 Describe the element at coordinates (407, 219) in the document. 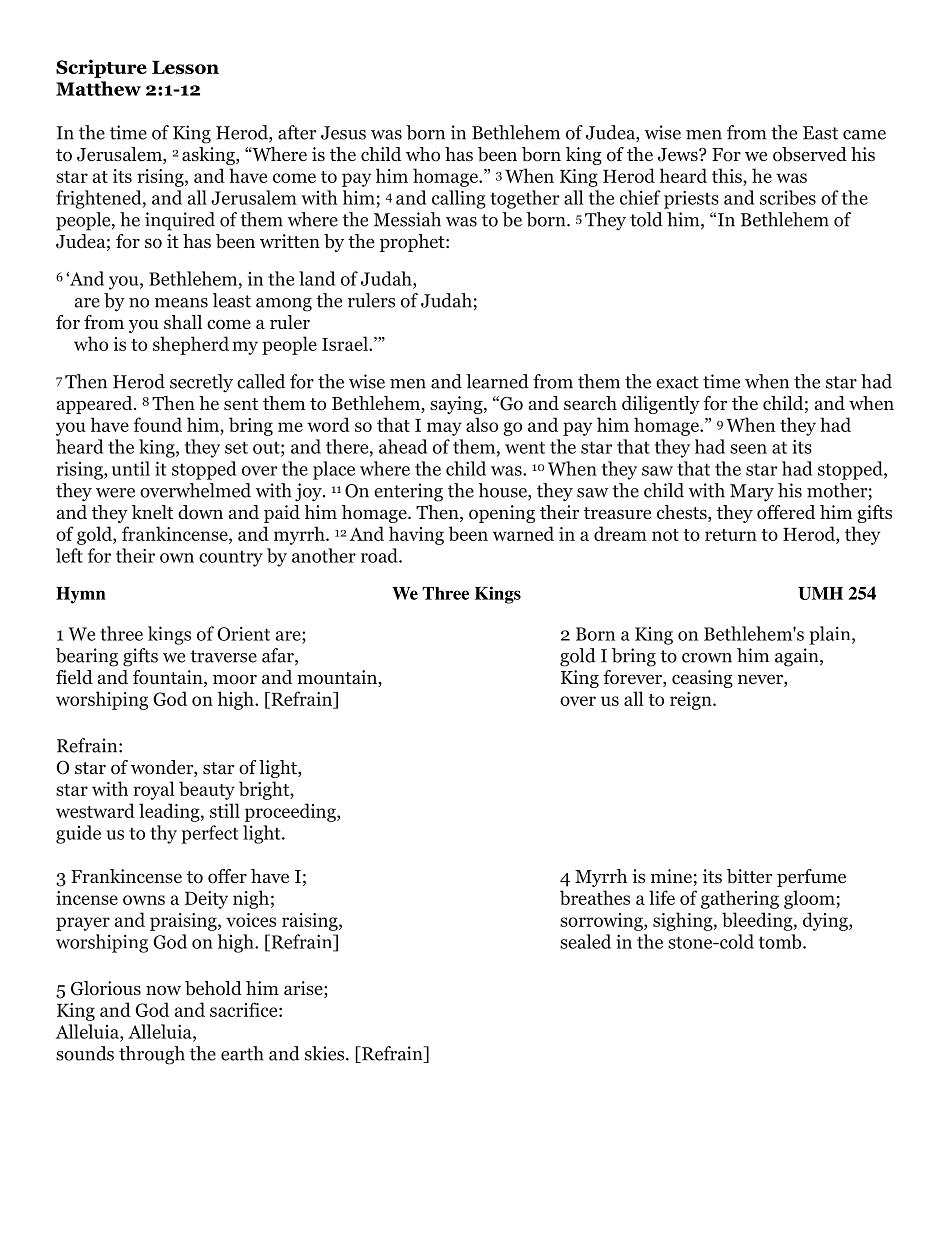

I see `Messiah` at that location.
